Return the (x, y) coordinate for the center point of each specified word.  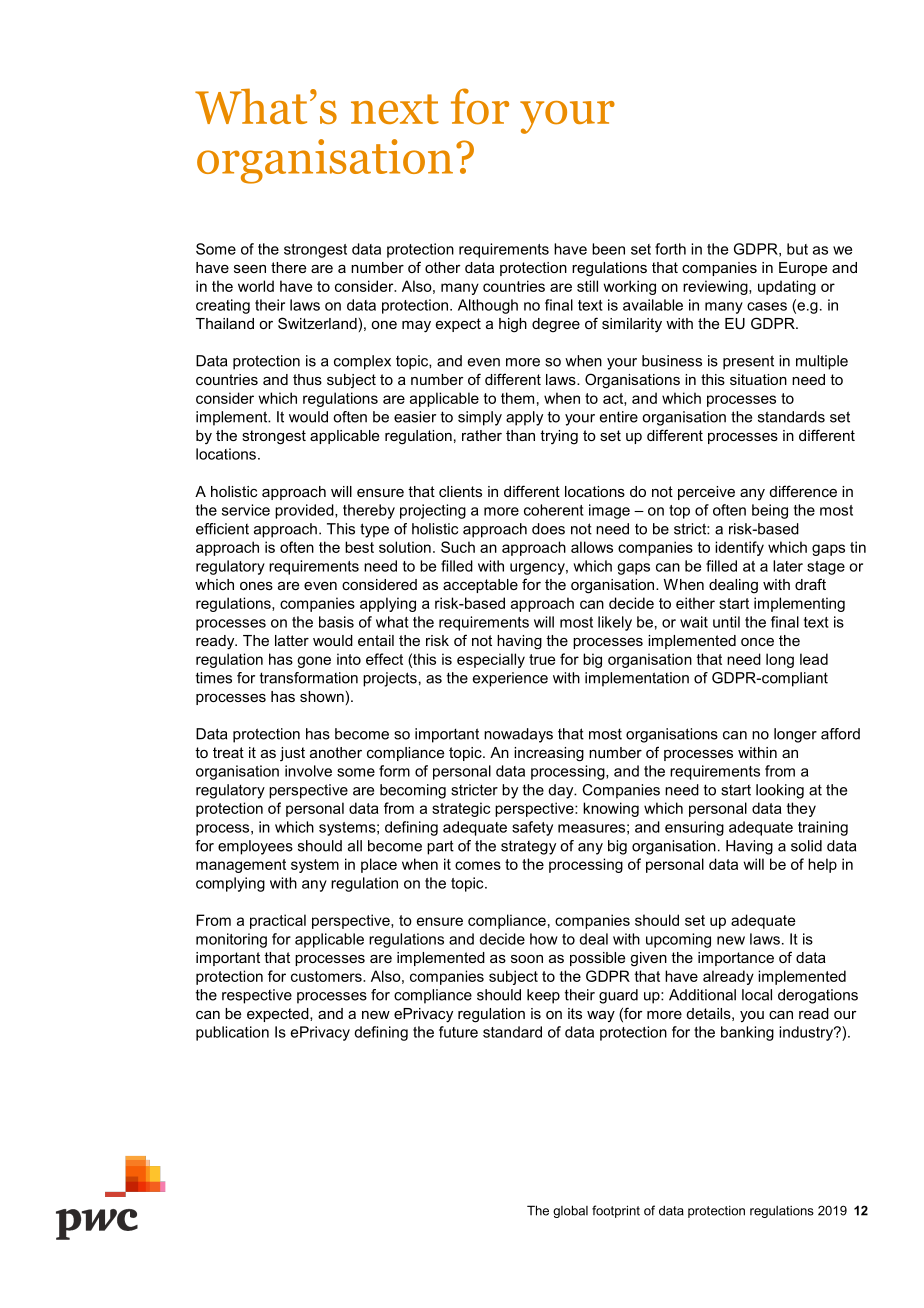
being (770, 511)
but (797, 249)
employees (255, 847)
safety (532, 828)
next (395, 109)
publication (232, 1033)
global (570, 1211)
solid (806, 846)
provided (305, 511)
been (608, 249)
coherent (554, 510)
